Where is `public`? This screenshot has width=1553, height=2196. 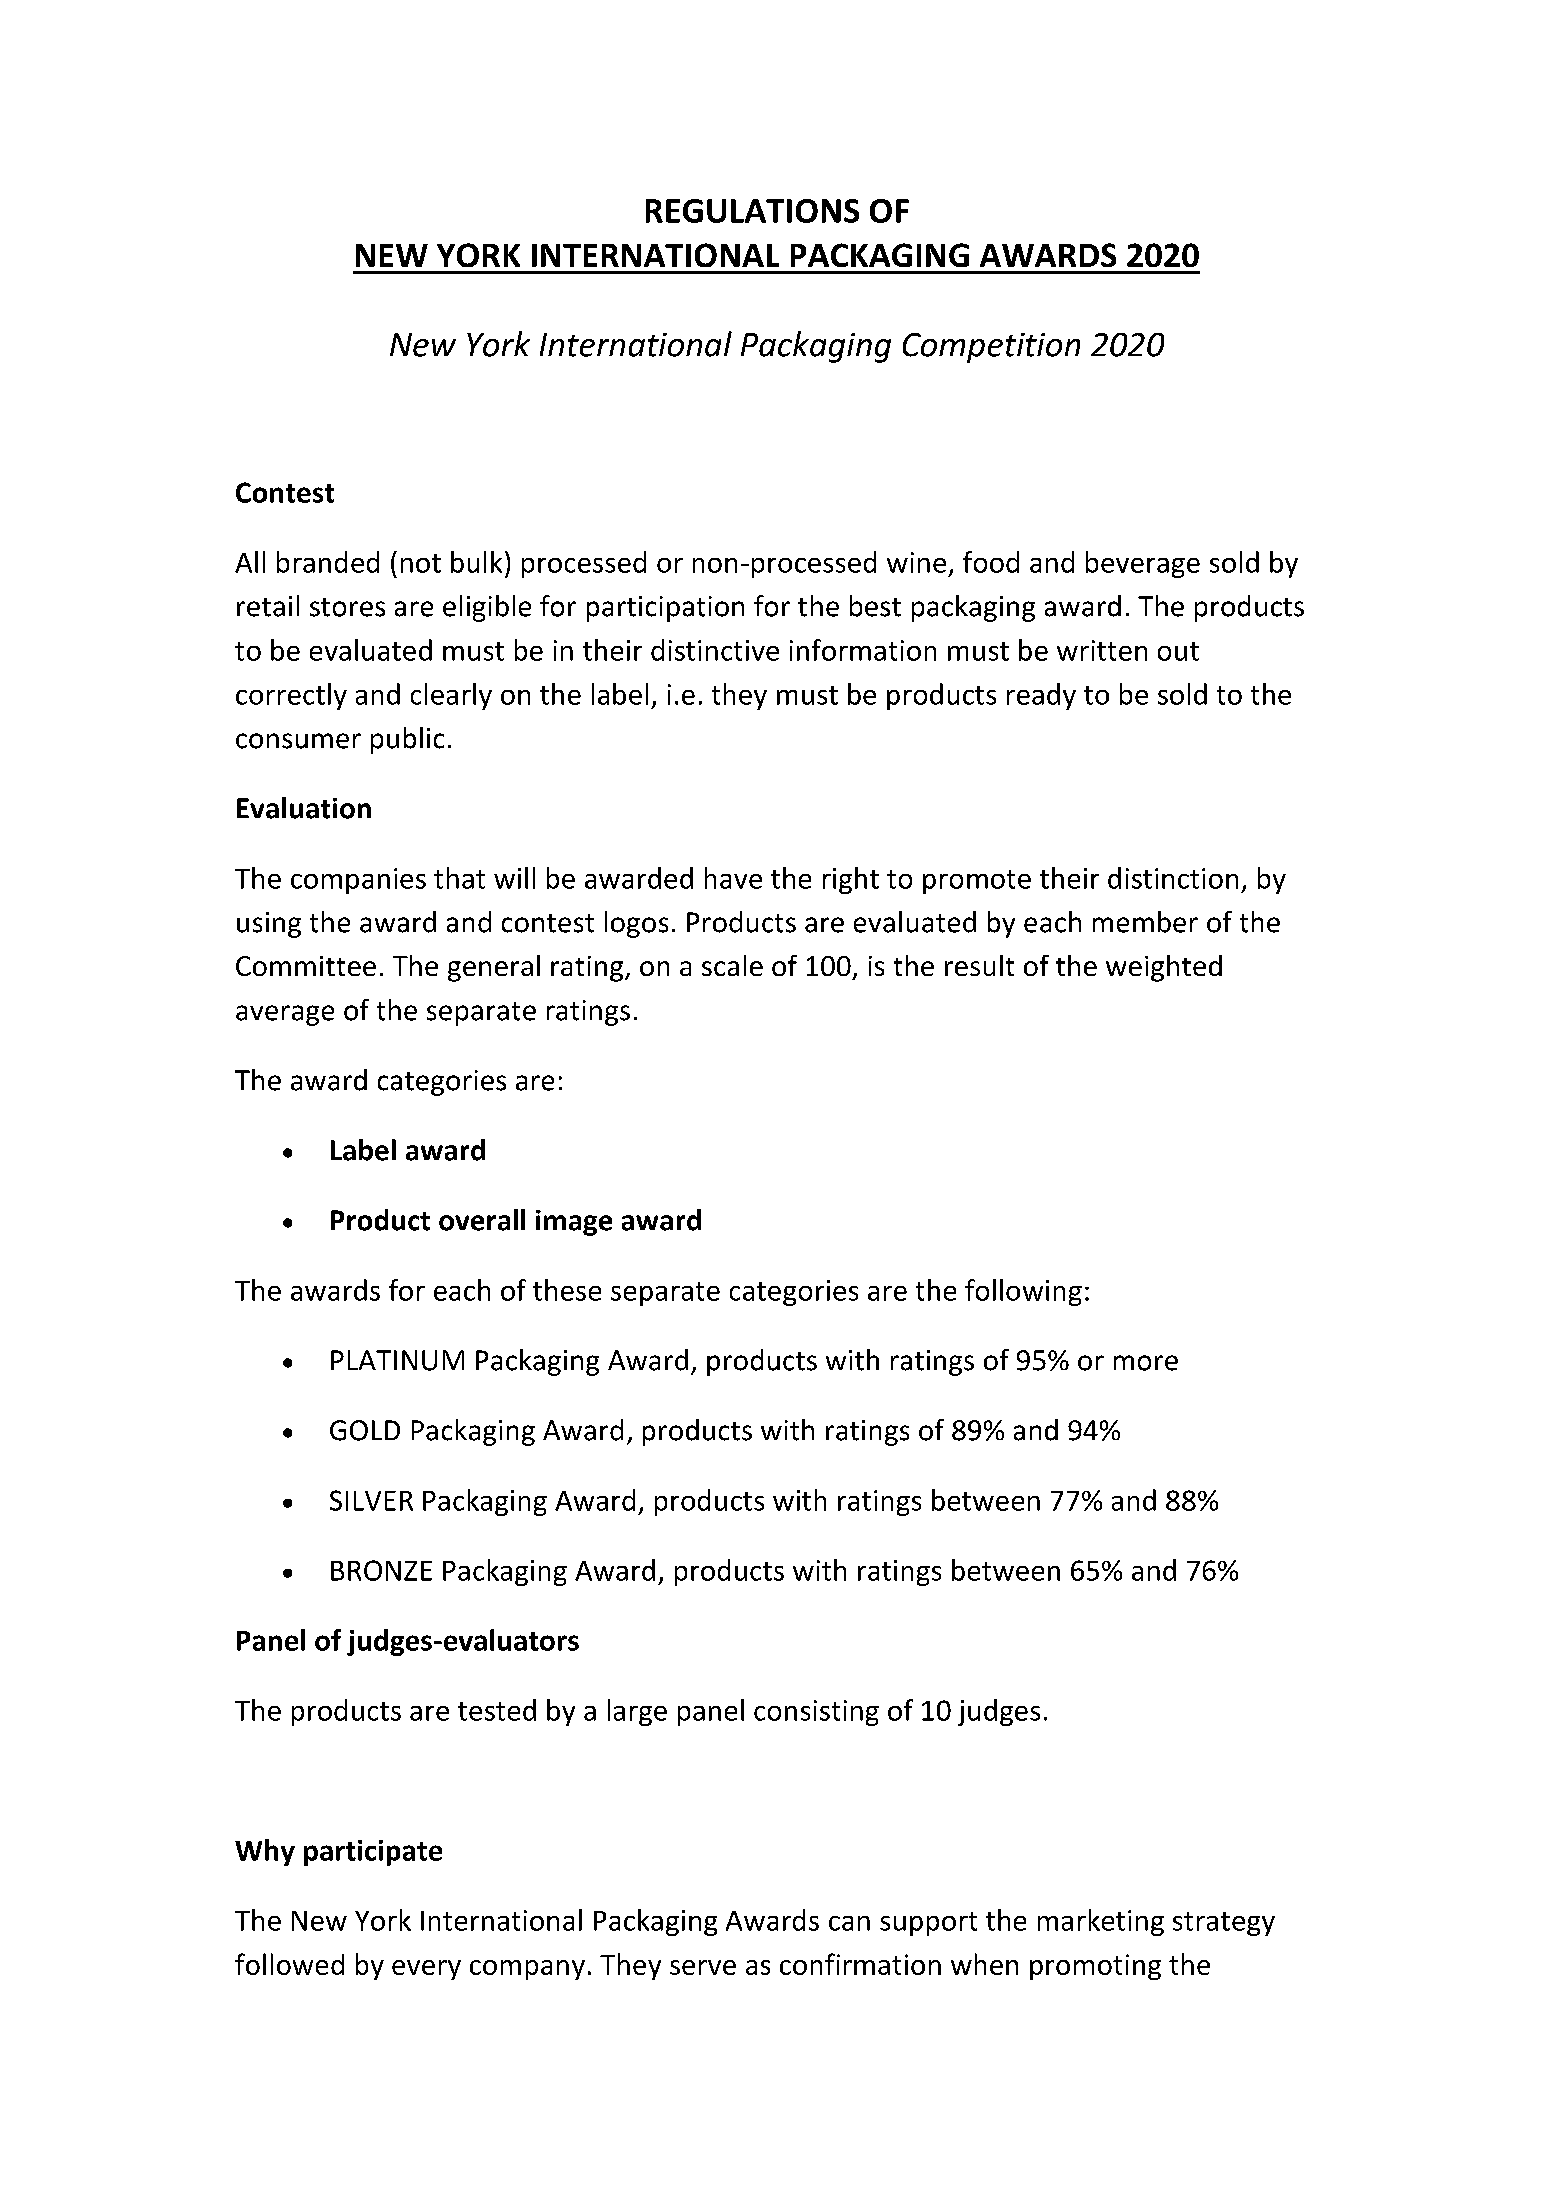 public is located at coordinates (407, 740).
